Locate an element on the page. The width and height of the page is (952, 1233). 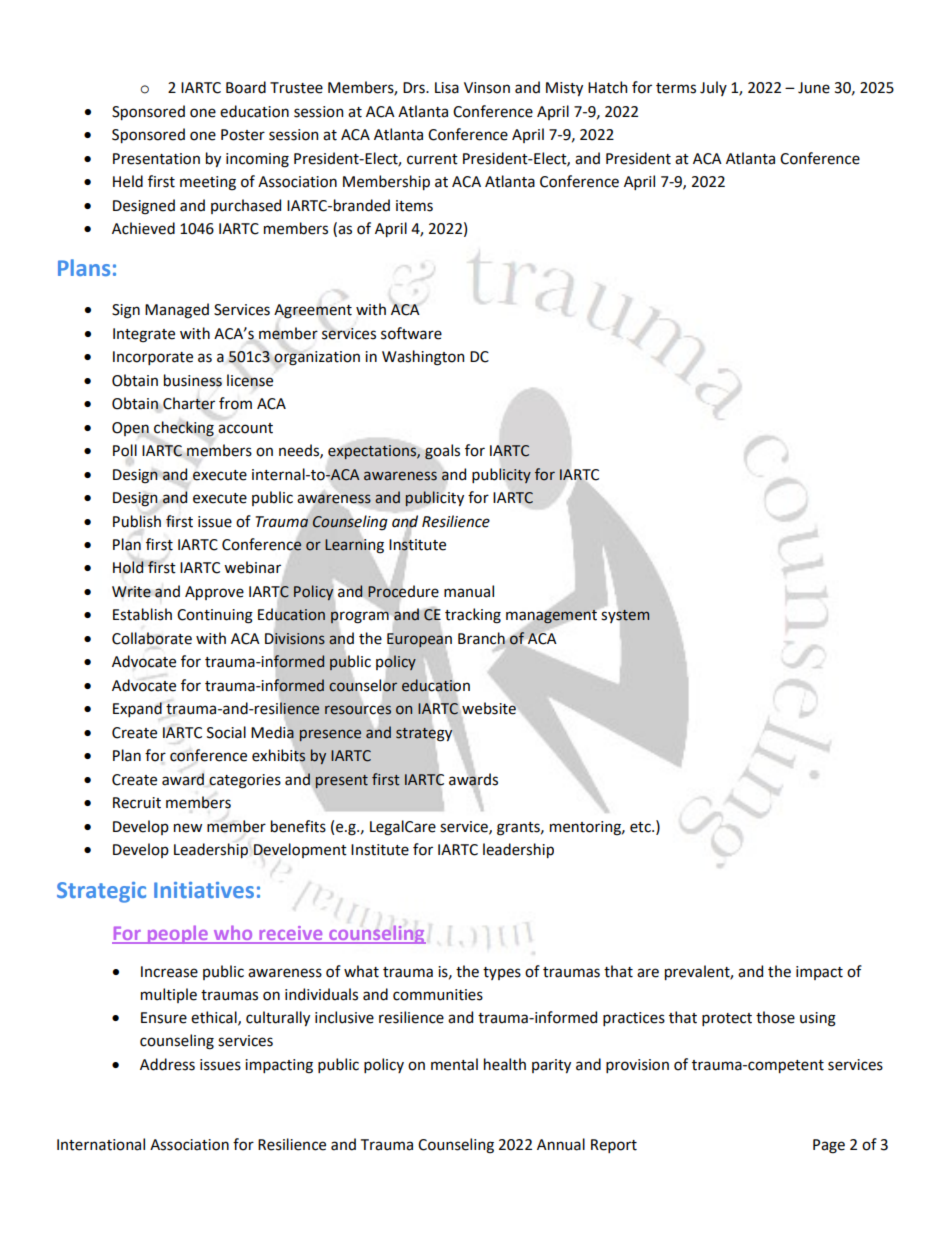
Continuing is located at coordinates (215, 616).
